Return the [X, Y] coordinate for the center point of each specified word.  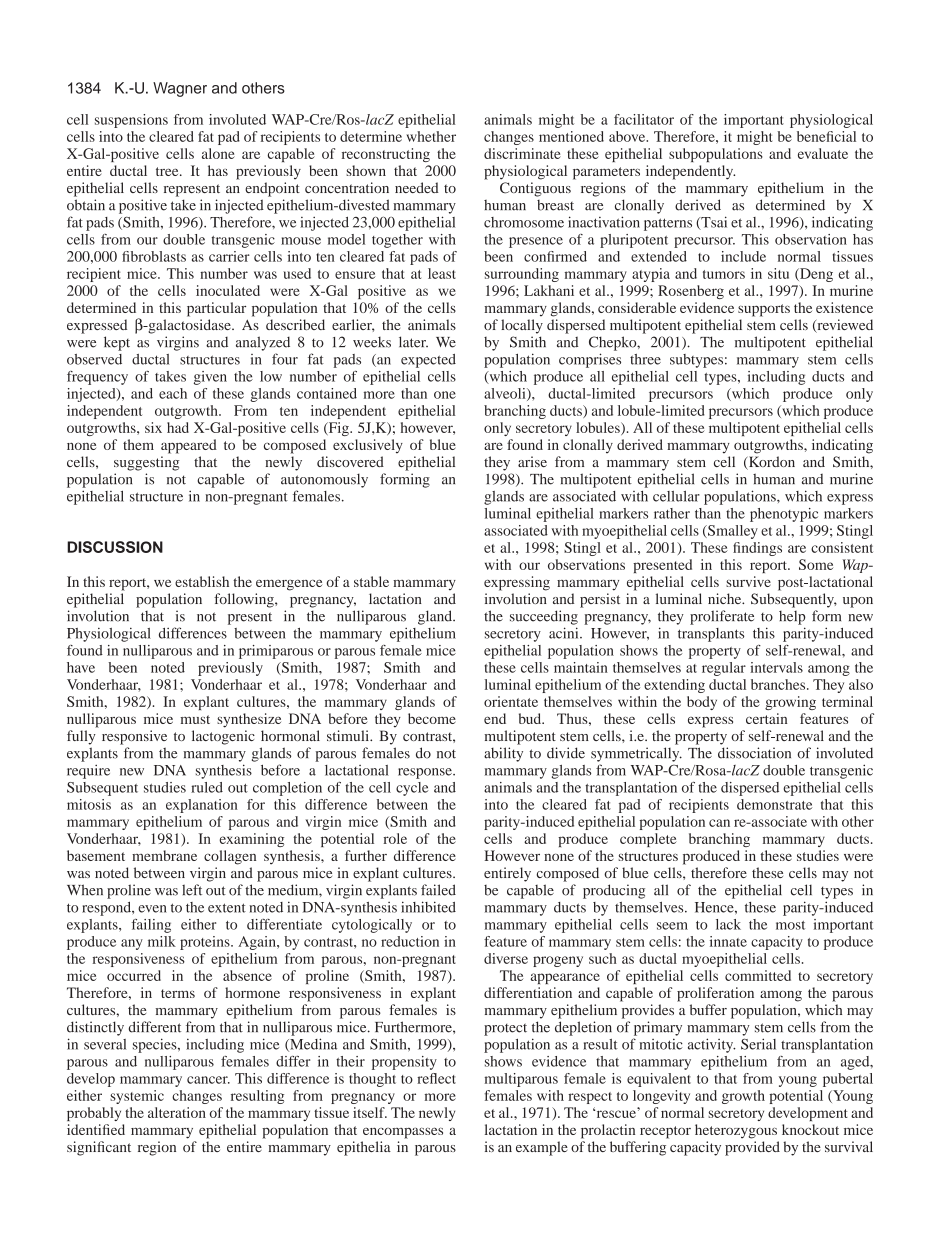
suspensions [131, 121]
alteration [177, 1112]
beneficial [826, 136]
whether [431, 136]
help [792, 618]
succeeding [544, 617]
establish [202, 581]
